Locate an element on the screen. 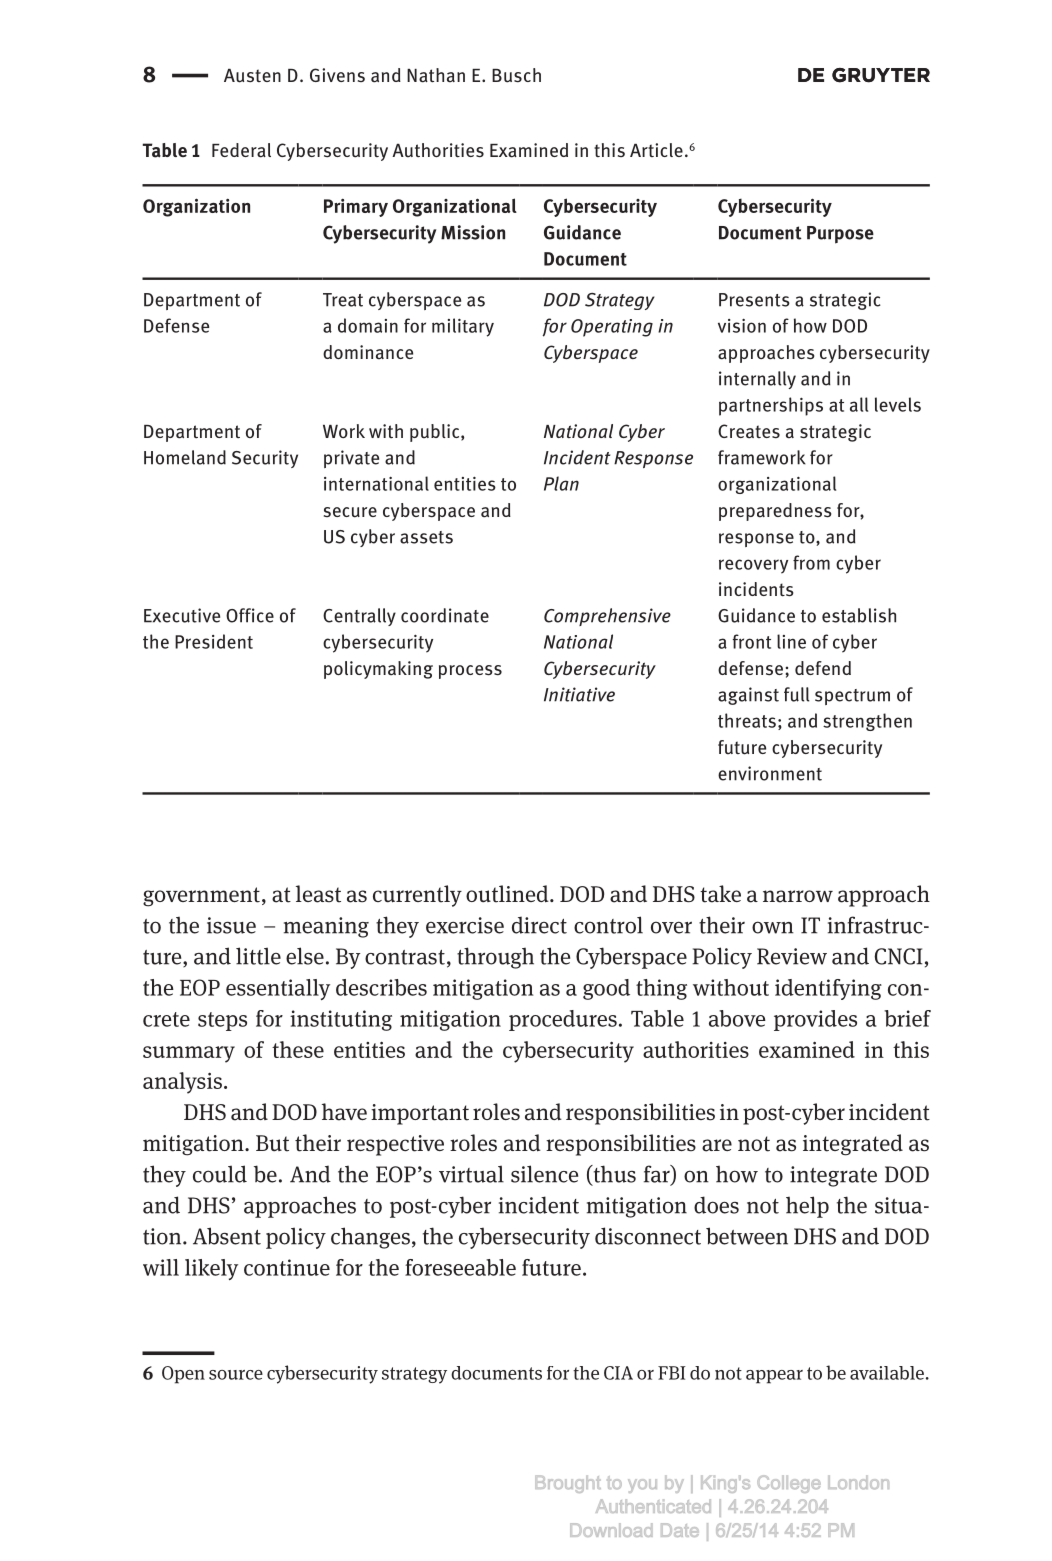 The height and width of the screenshot is (1561, 1052). Federal is located at coordinates (241, 150).
